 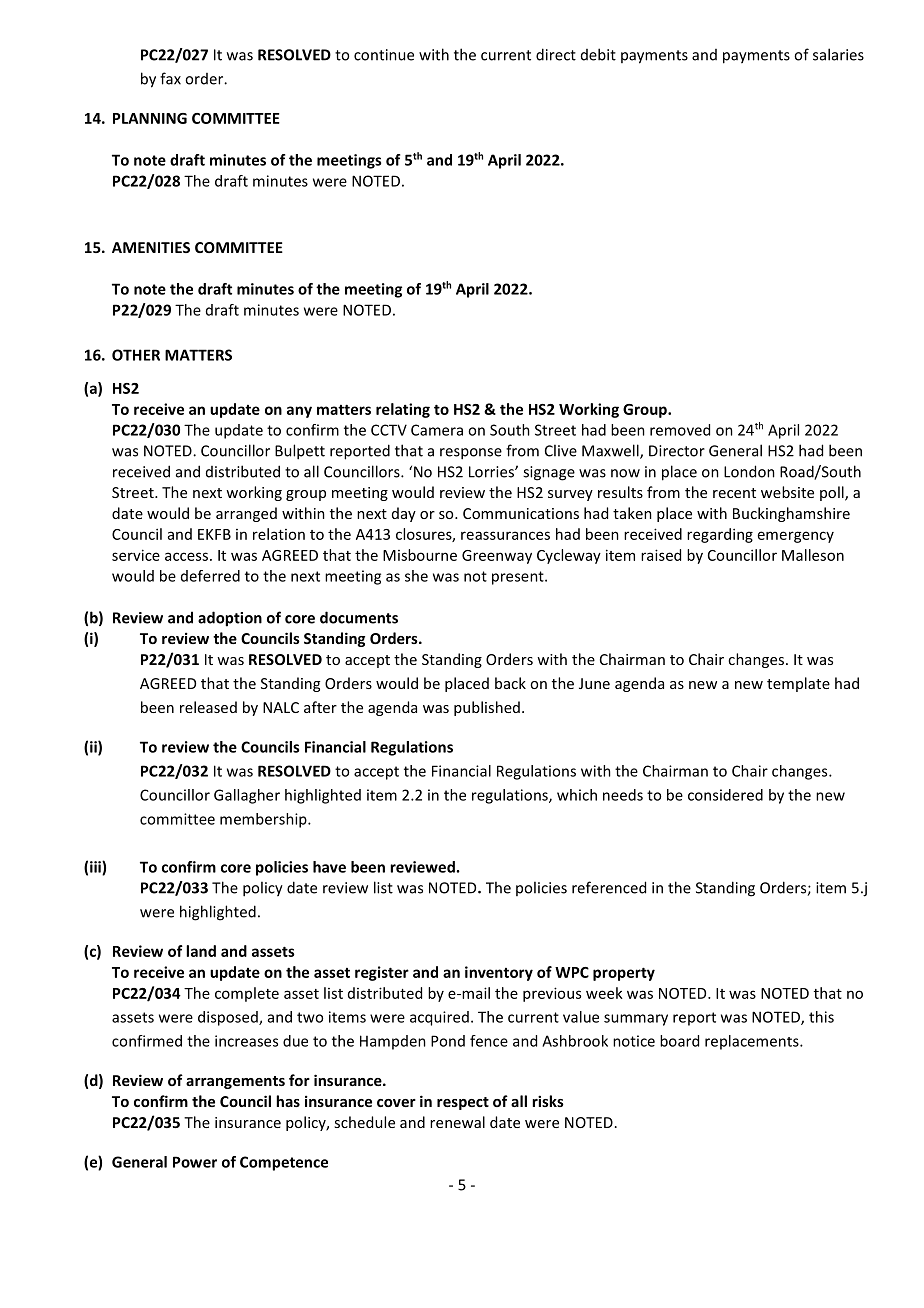 I want to click on considered, so click(x=725, y=795).
